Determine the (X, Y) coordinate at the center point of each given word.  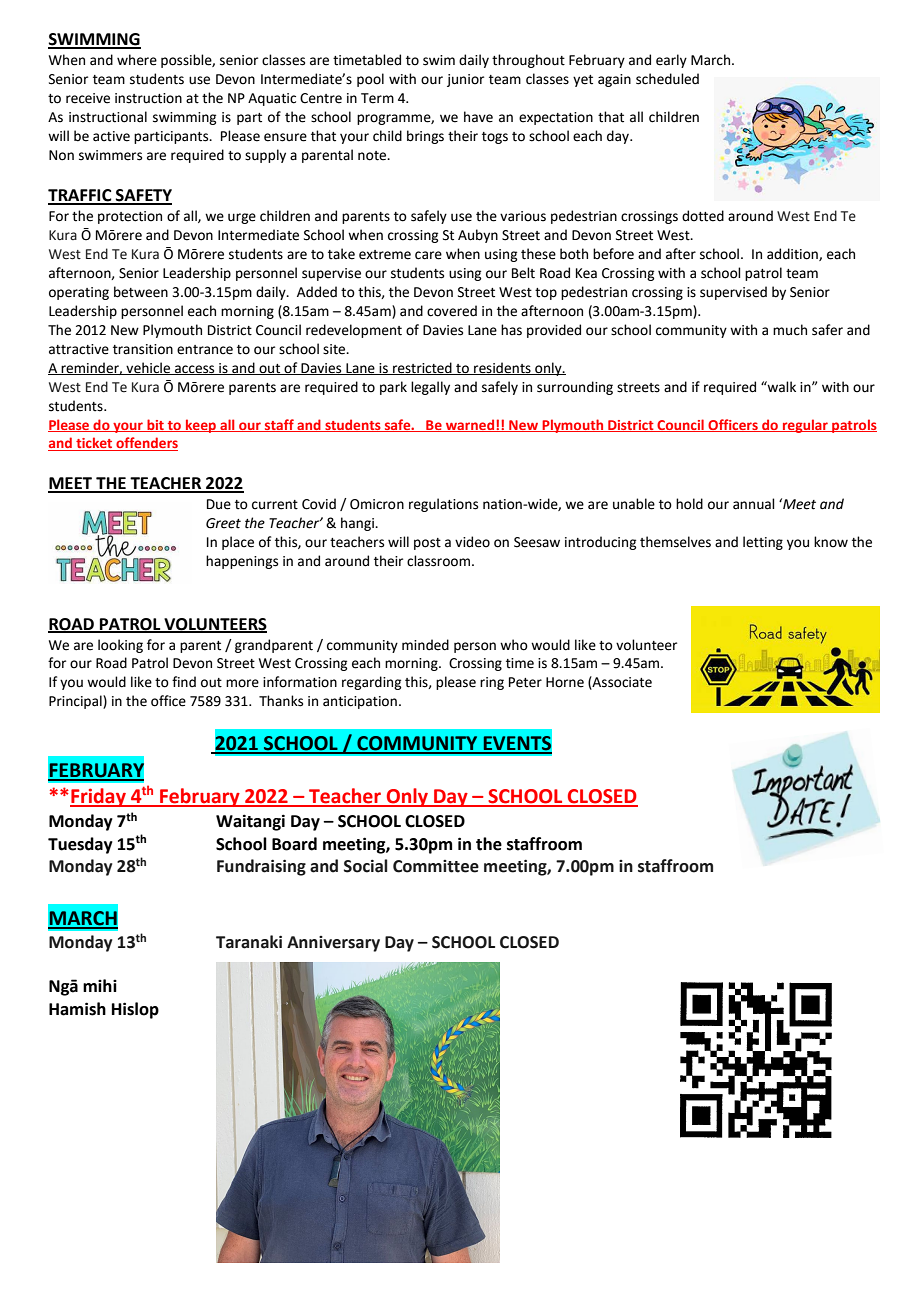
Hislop (135, 1010)
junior (465, 80)
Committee (436, 866)
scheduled (667, 79)
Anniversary (333, 944)
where (137, 60)
